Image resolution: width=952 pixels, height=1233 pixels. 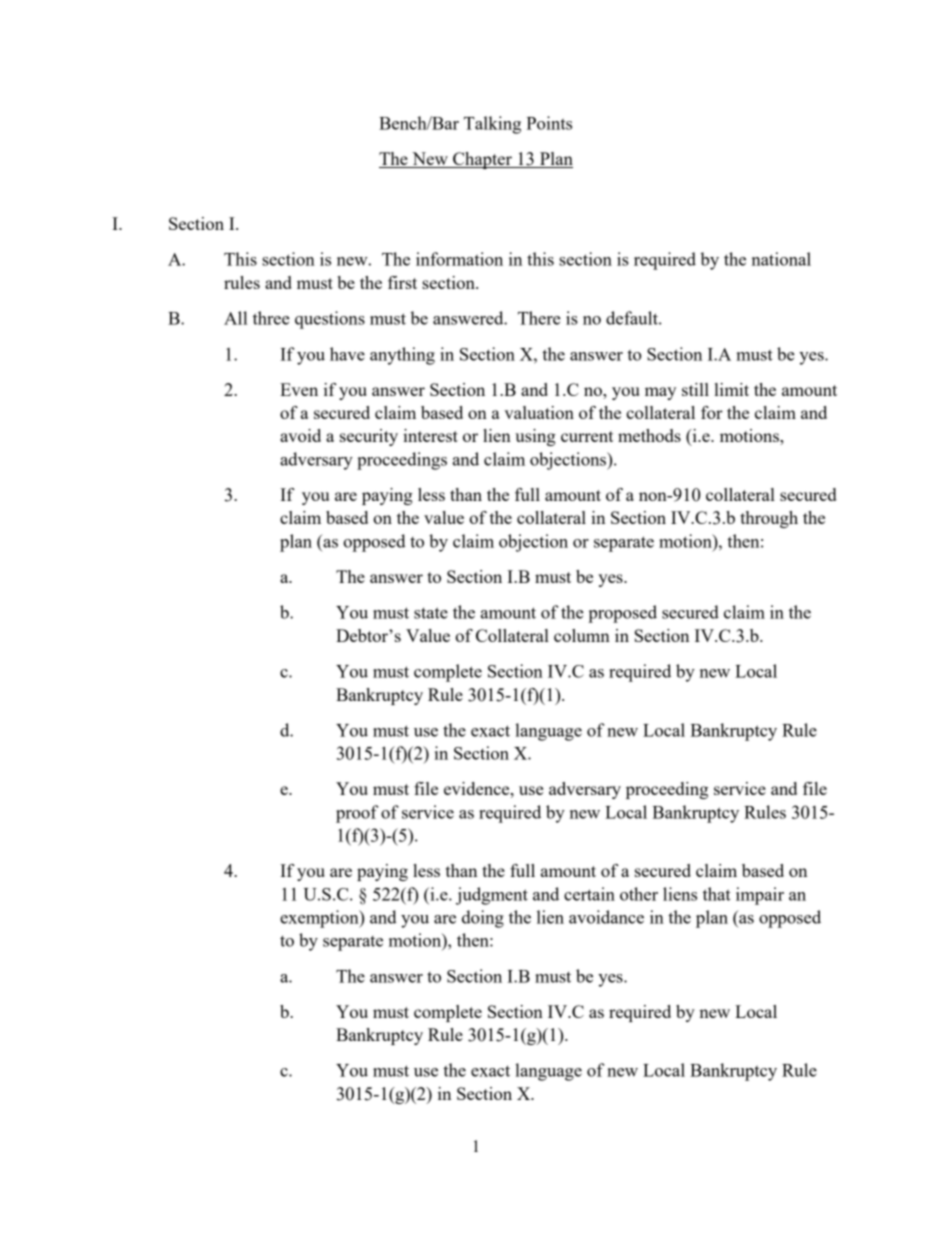 I want to click on limit, so click(x=732, y=389).
